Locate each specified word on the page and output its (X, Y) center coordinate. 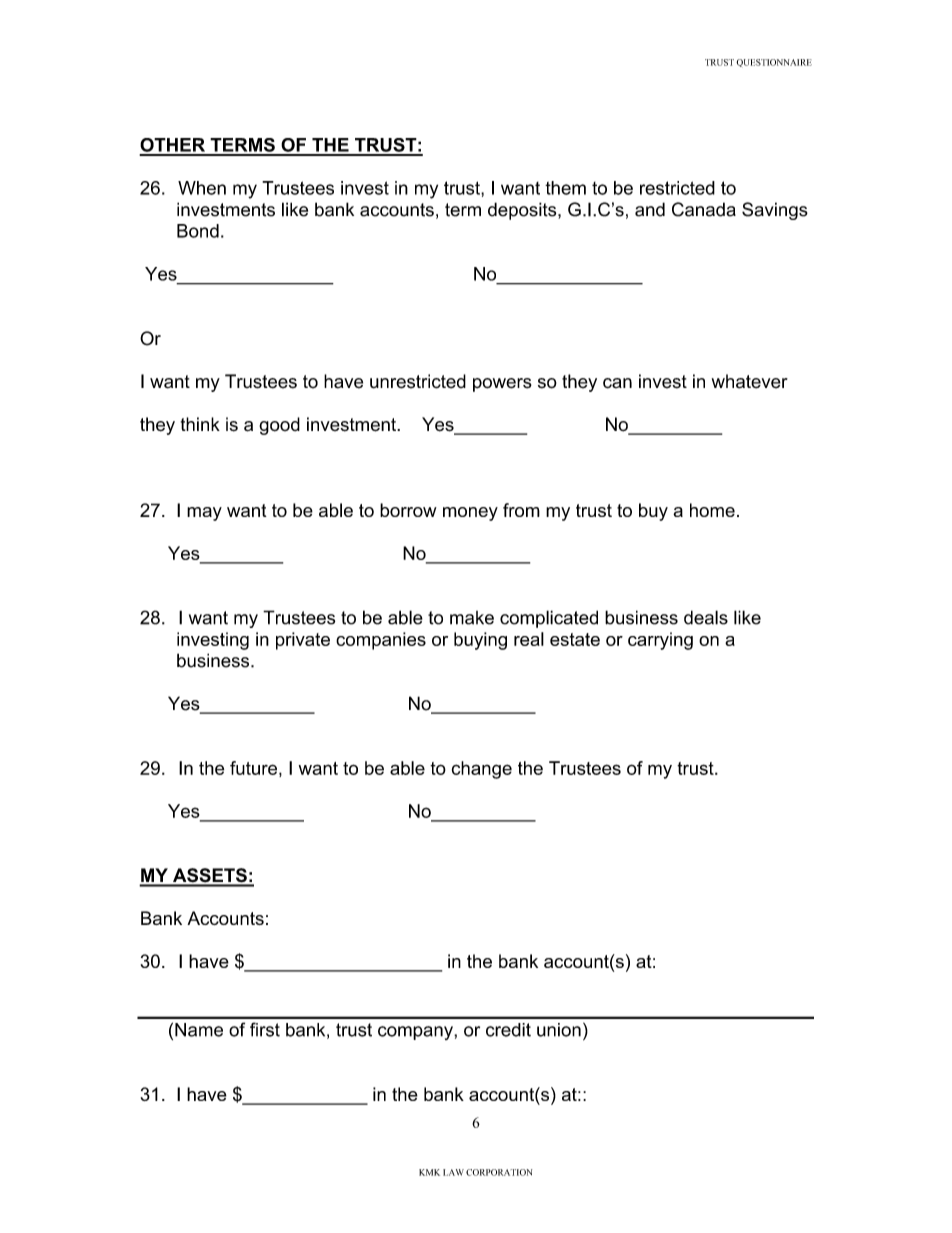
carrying (660, 641)
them (565, 188)
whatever (750, 381)
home (712, 510)
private (303, 641)
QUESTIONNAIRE (774, 63)
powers (502, 385)
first (265, 1029)
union (559, 1030)
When (202, 188)
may (204, 514)
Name (199, 1030)
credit (508, 1030)
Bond (198, 231)
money (470, 514)
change (482, 770)
